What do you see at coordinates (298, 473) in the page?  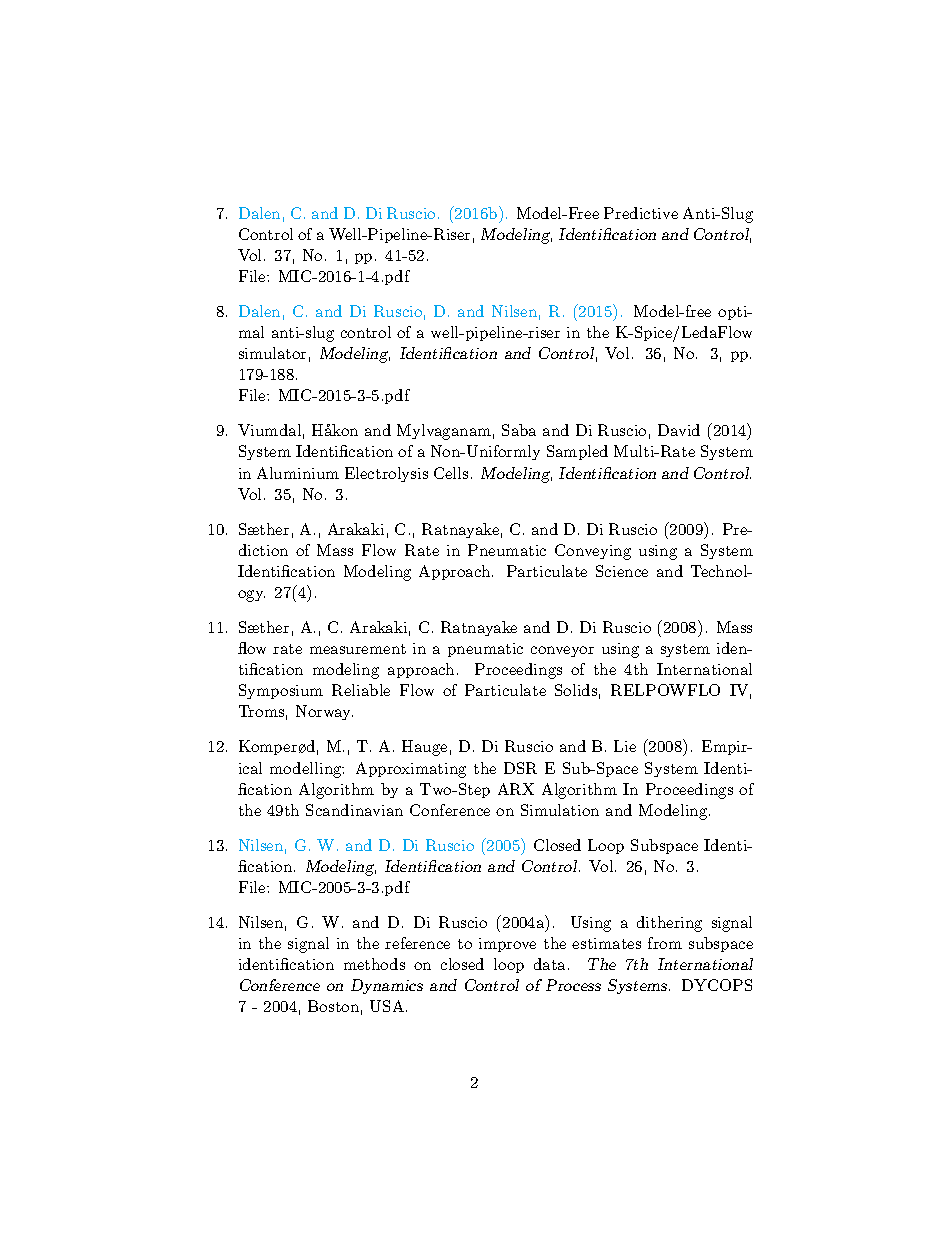 I see `Aluminium` at bounding box center [298, 473].
